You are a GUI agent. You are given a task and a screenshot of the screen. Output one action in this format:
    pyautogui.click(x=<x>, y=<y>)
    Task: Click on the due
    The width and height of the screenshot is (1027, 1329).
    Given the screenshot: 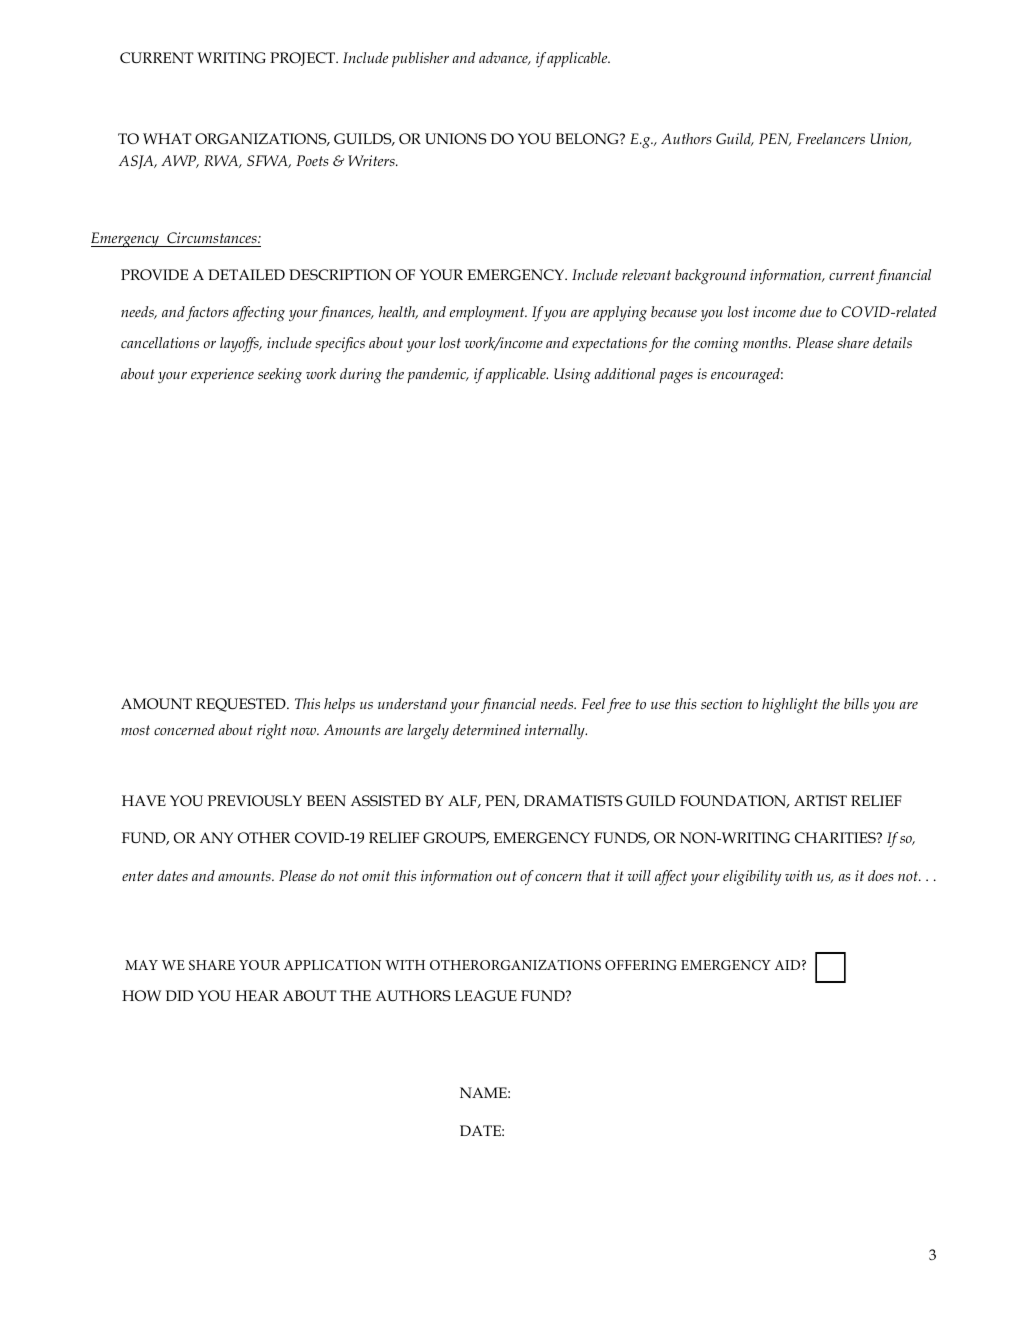 What is the action you would take?
    pyautogui.click(x=811, y=311)
